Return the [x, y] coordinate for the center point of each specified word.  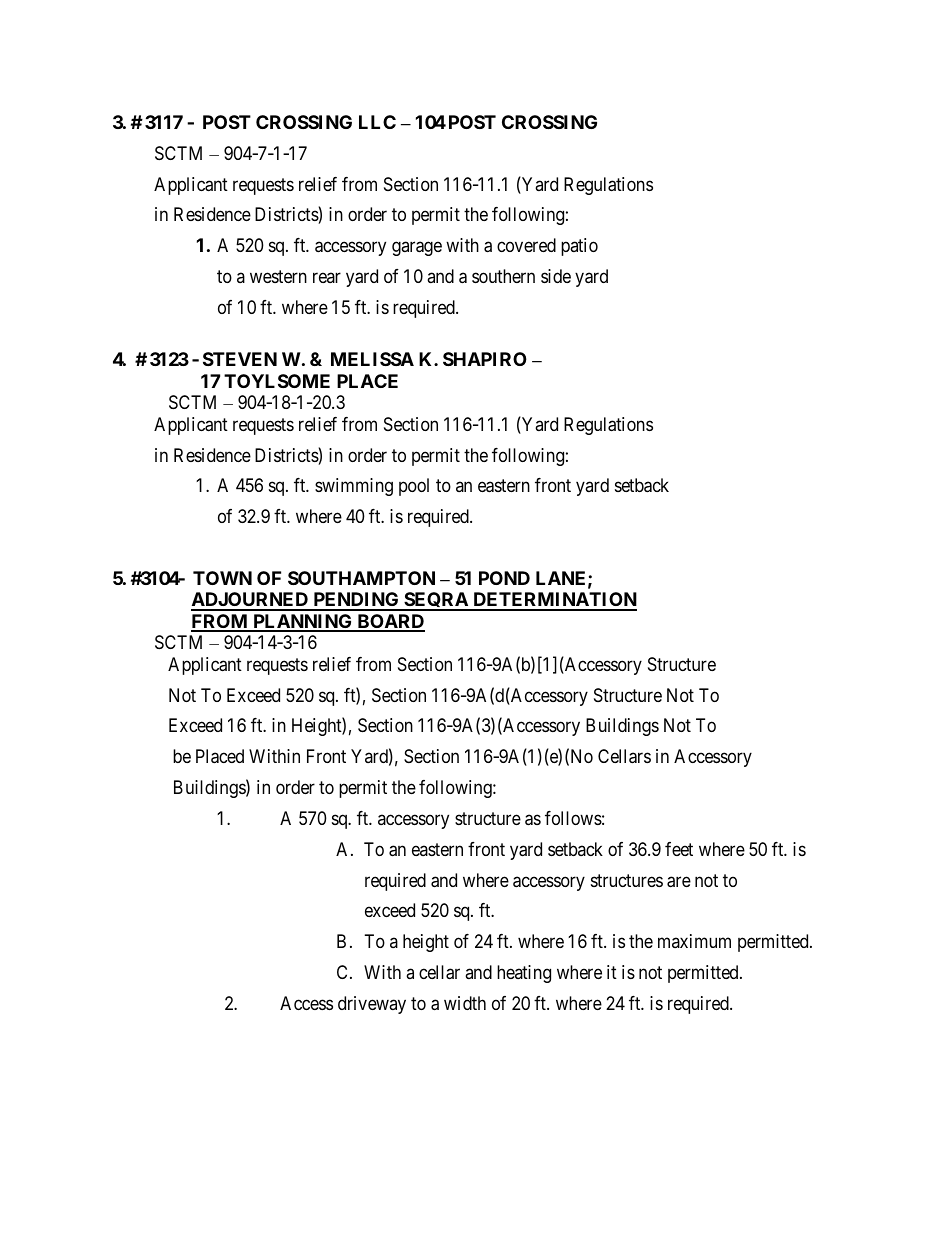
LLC [377, 122]
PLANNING [303, 622]
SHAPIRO [485, 359]
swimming [354, 487]
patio [579, 247]
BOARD [390, 622]
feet [679, 849]
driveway [372, 1005]
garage [417, 249]
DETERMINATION [554, 601]
